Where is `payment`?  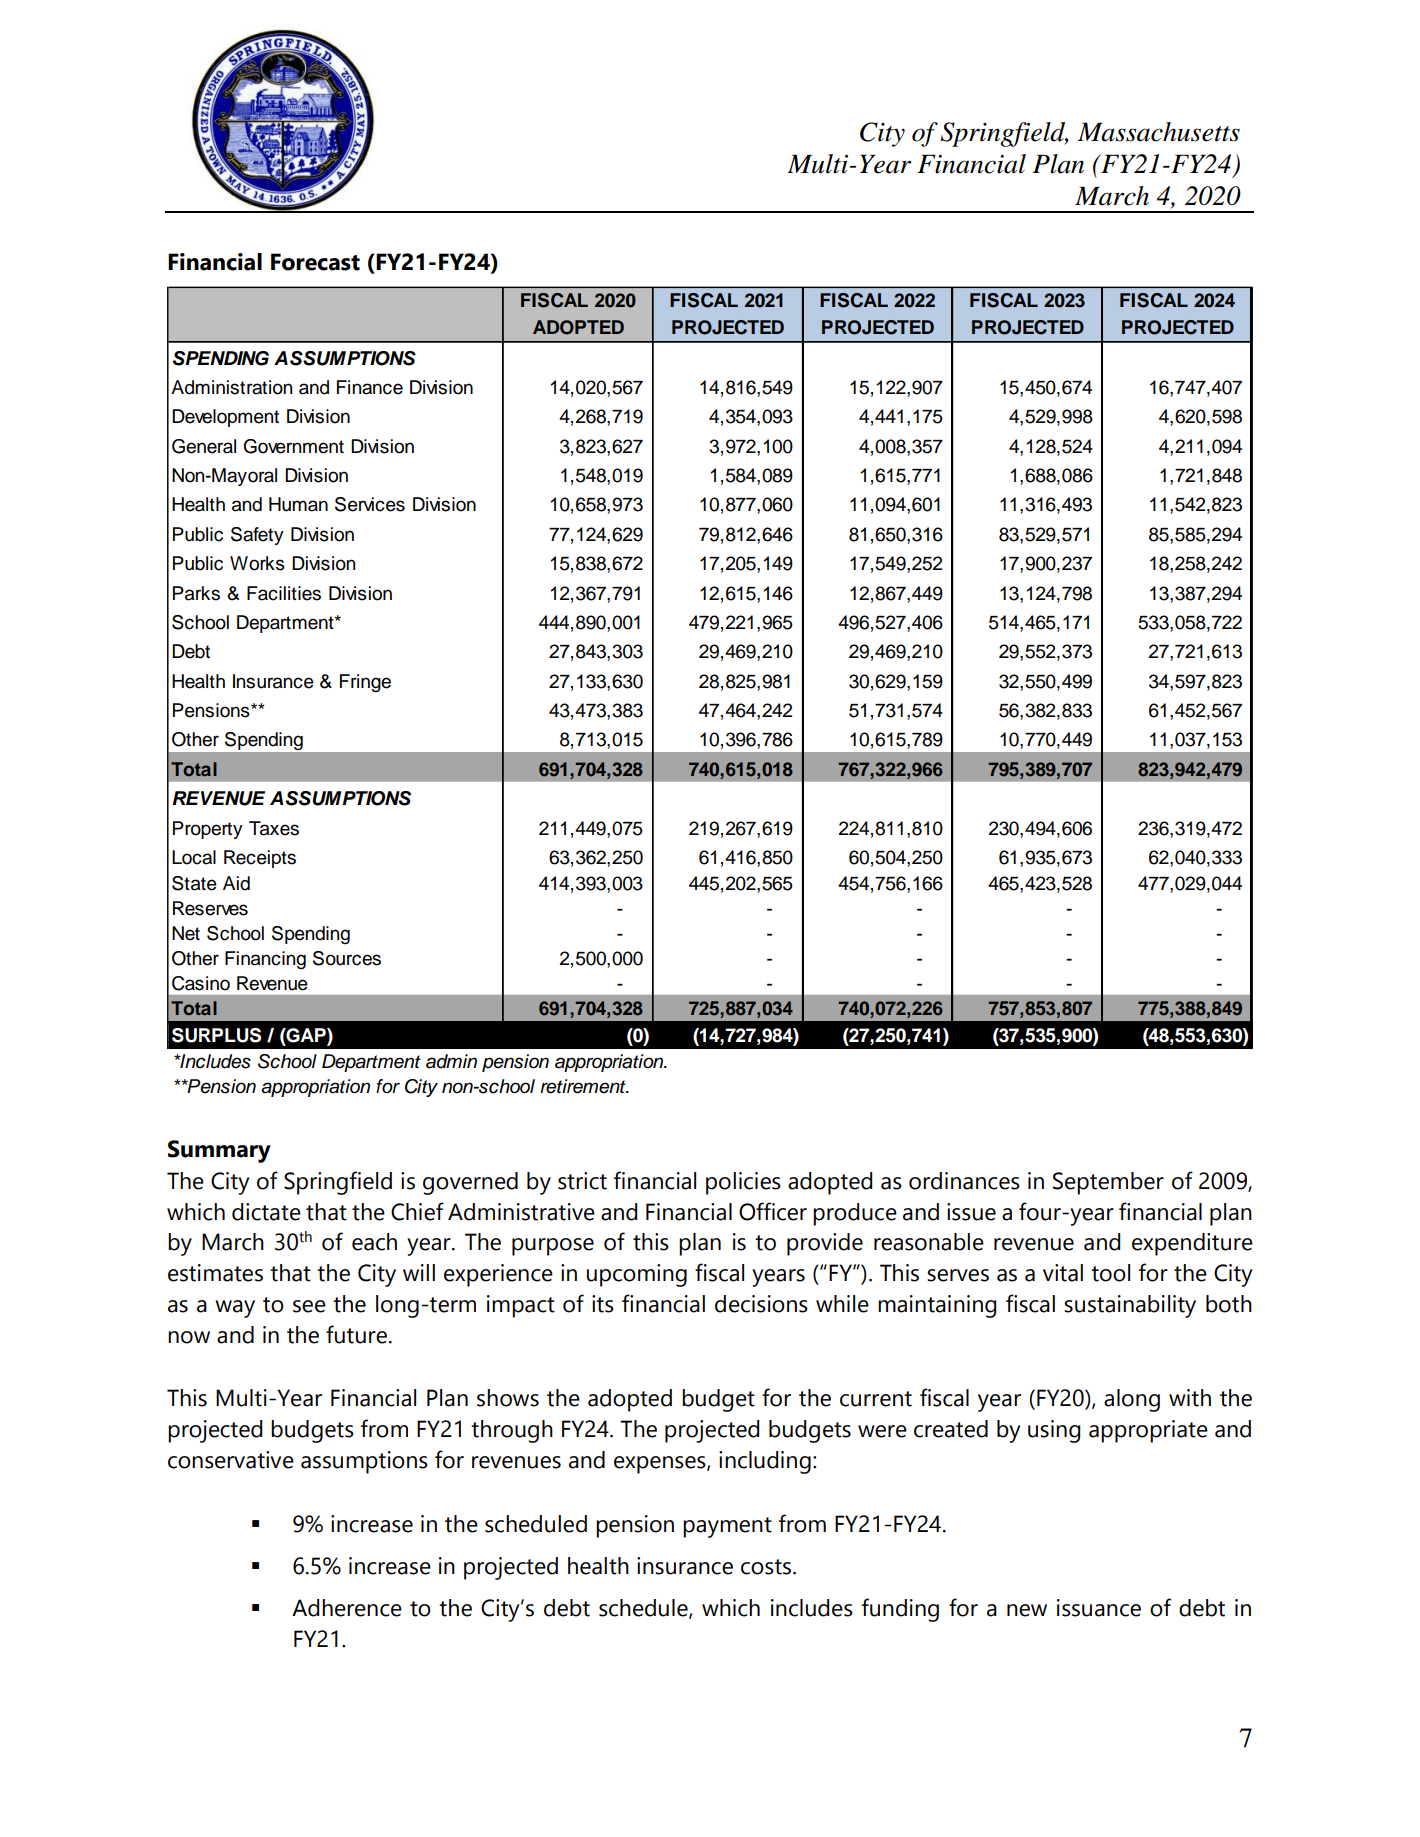 payment is located at coordinates (727, 1527).
